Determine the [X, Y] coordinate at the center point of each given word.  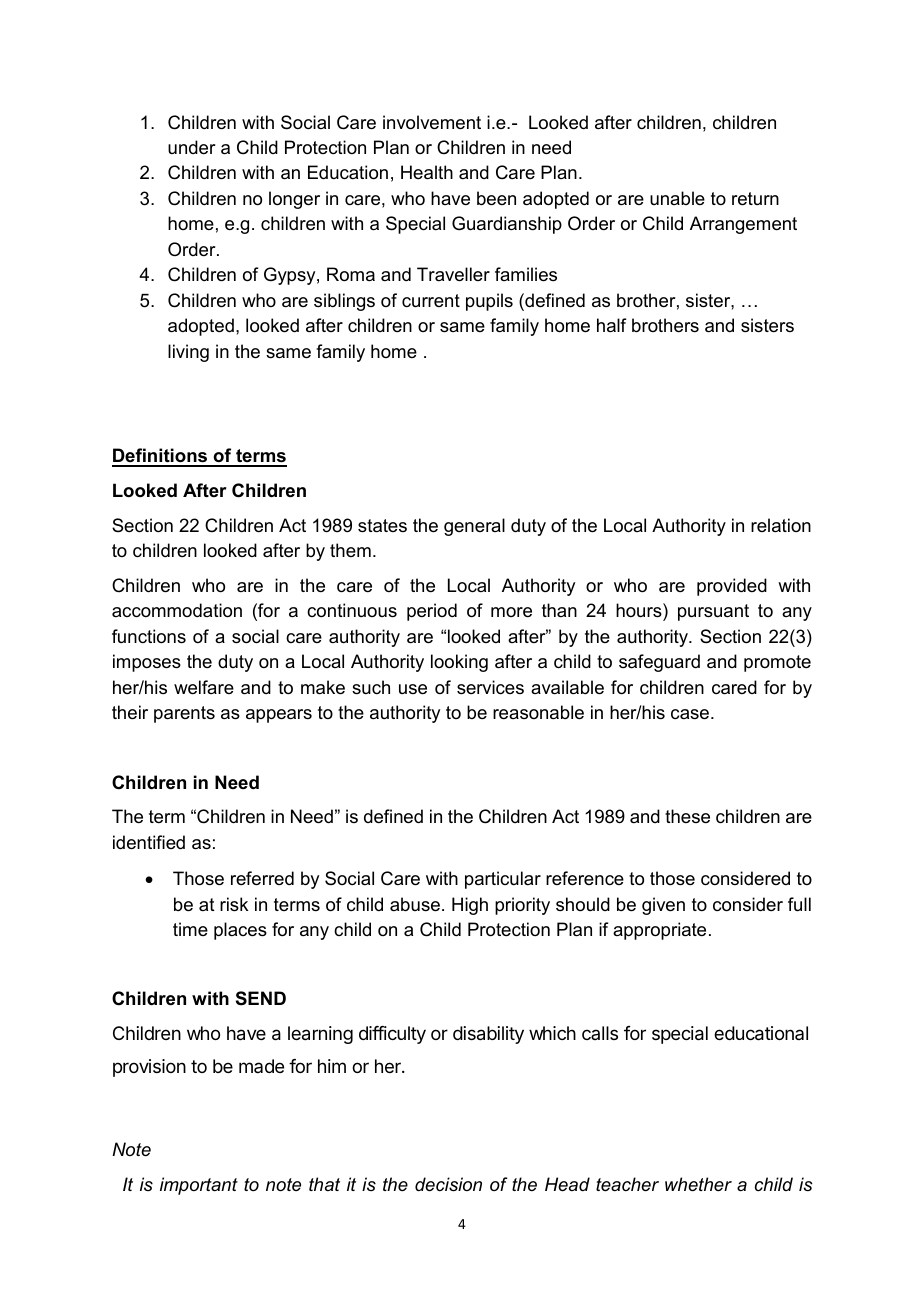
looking [459, 663]
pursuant [713, 612]
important [199, 1186]
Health [427, 172]
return [755, 199]
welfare [204, 687]
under [192, 147]
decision [448, 1184]
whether [698, 1184]
